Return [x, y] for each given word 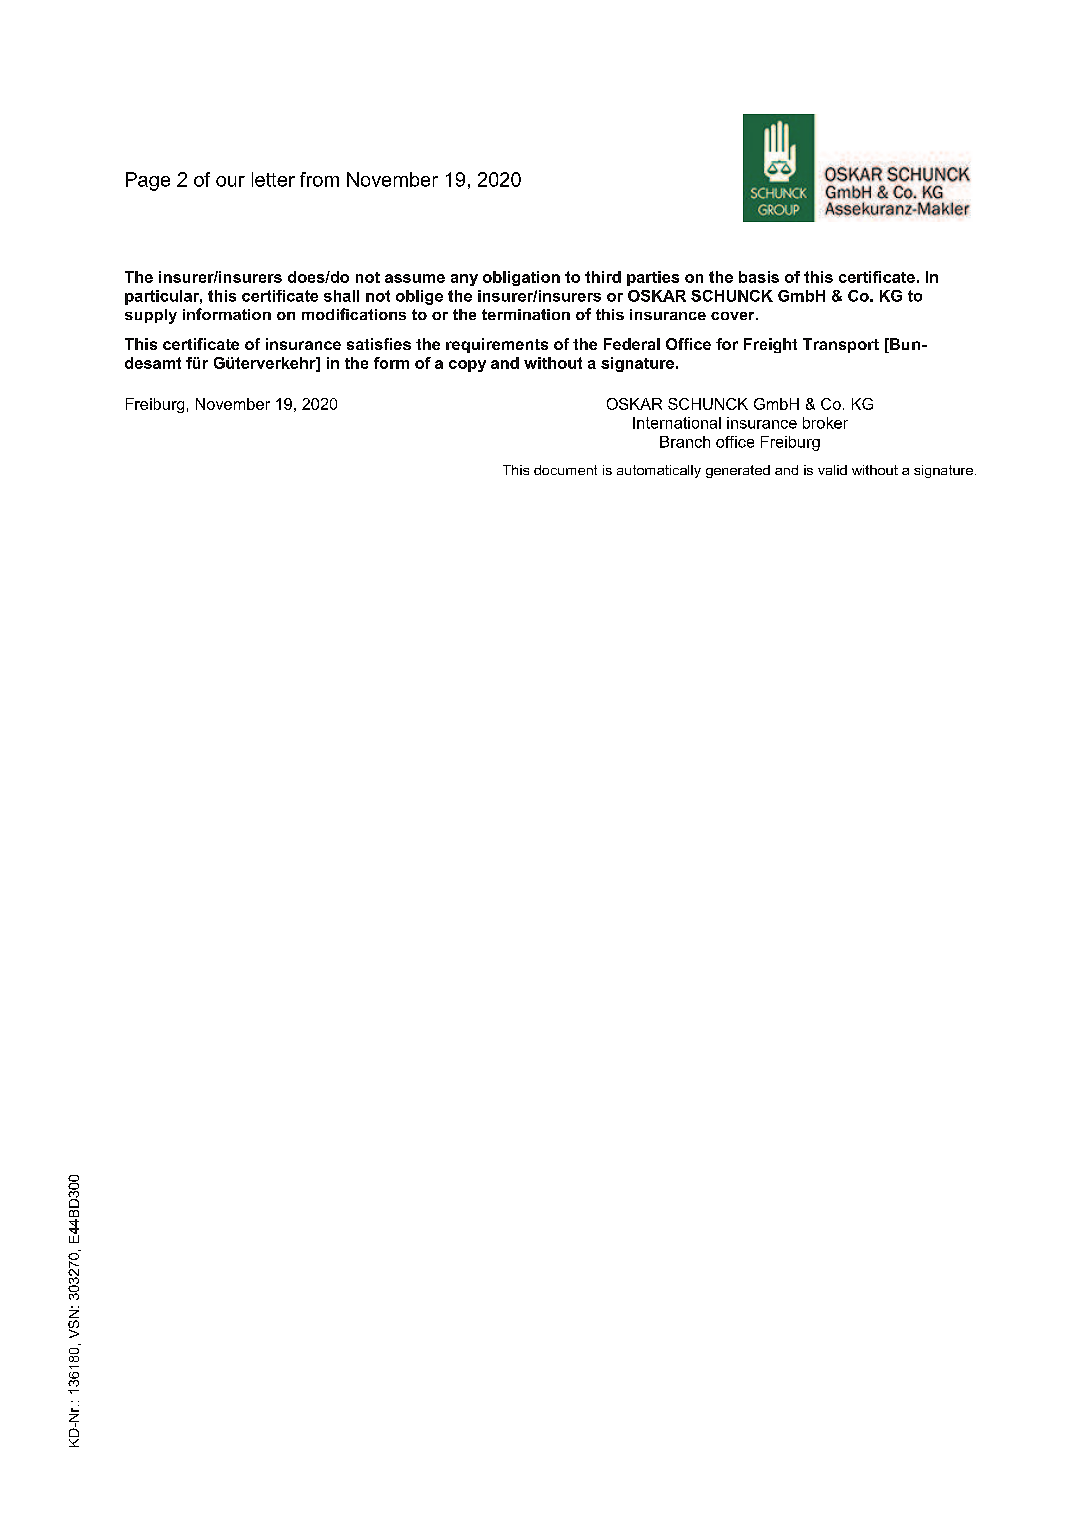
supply [151, 316]
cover [734, 316]
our [230, 181]
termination [526, 314]
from [319, 179]
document [565, 470]
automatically [659, 471]
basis [759, 277]
